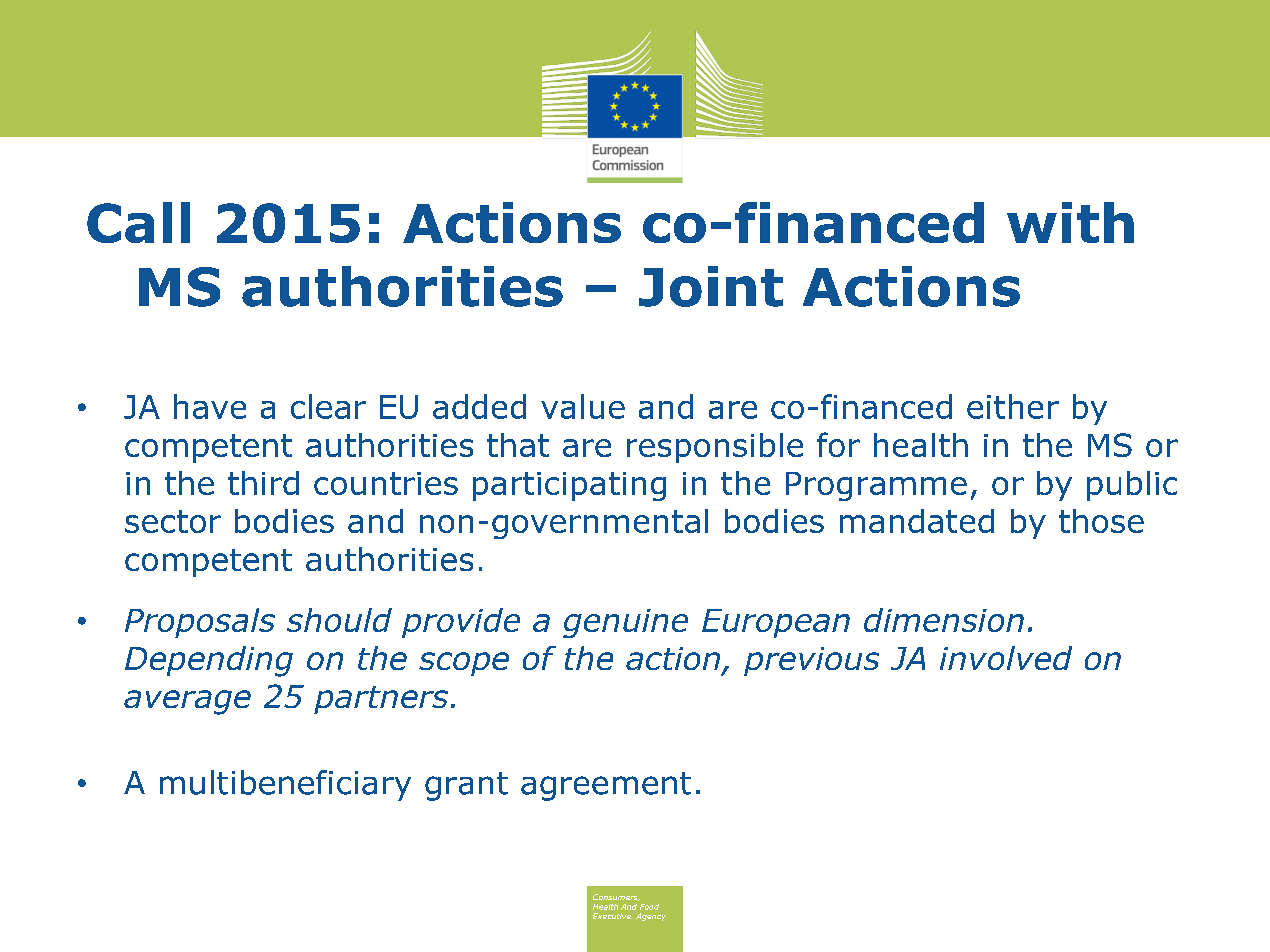 The width and height of the screenshot is (1270, 952). What do you see at coordinates (711, 286) in the screenshot?
I see `Joint` at bounding box center [711, 286].
